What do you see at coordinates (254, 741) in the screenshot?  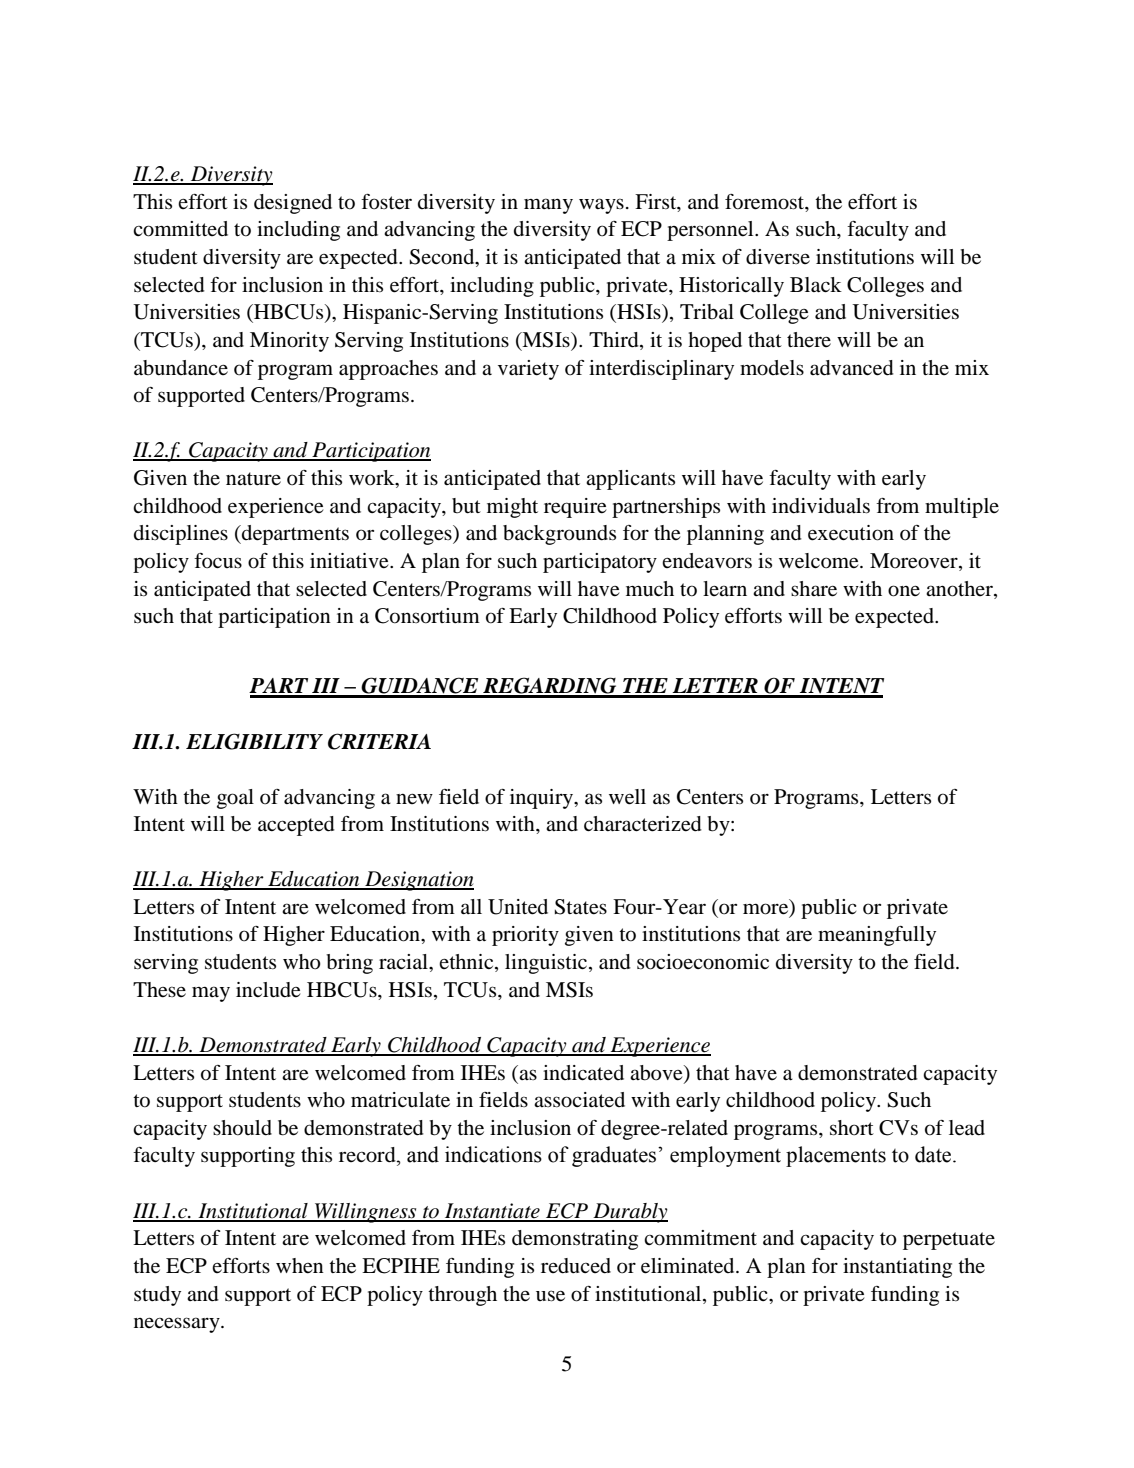 I see `ELIGIBILITY` at bounding box center [254, 741].
